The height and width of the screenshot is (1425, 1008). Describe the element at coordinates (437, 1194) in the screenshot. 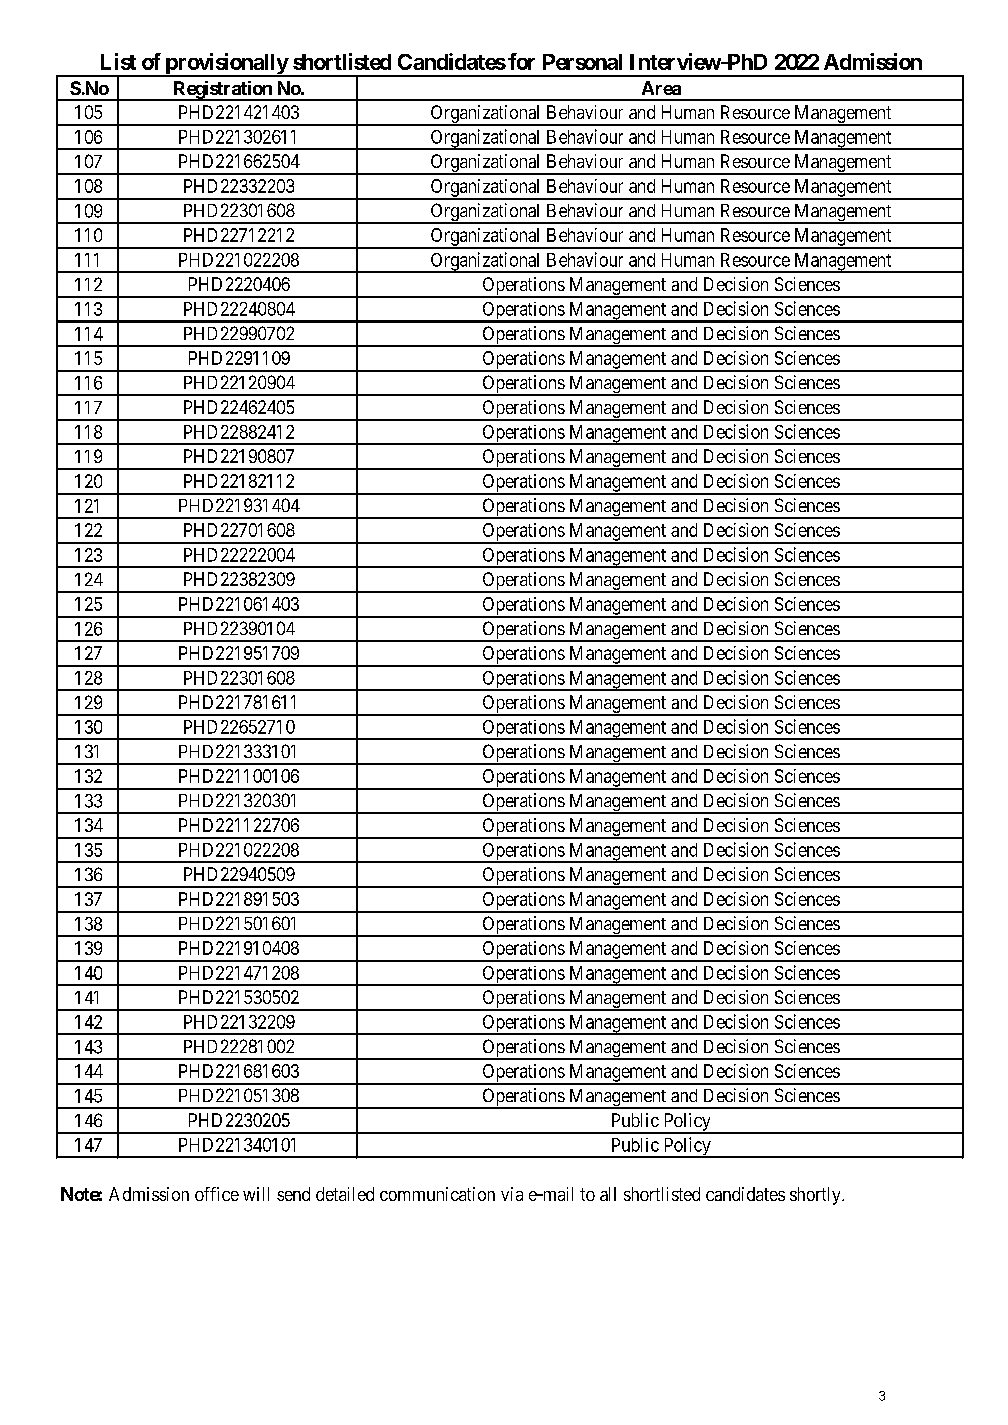

I see `communication` at that location.
